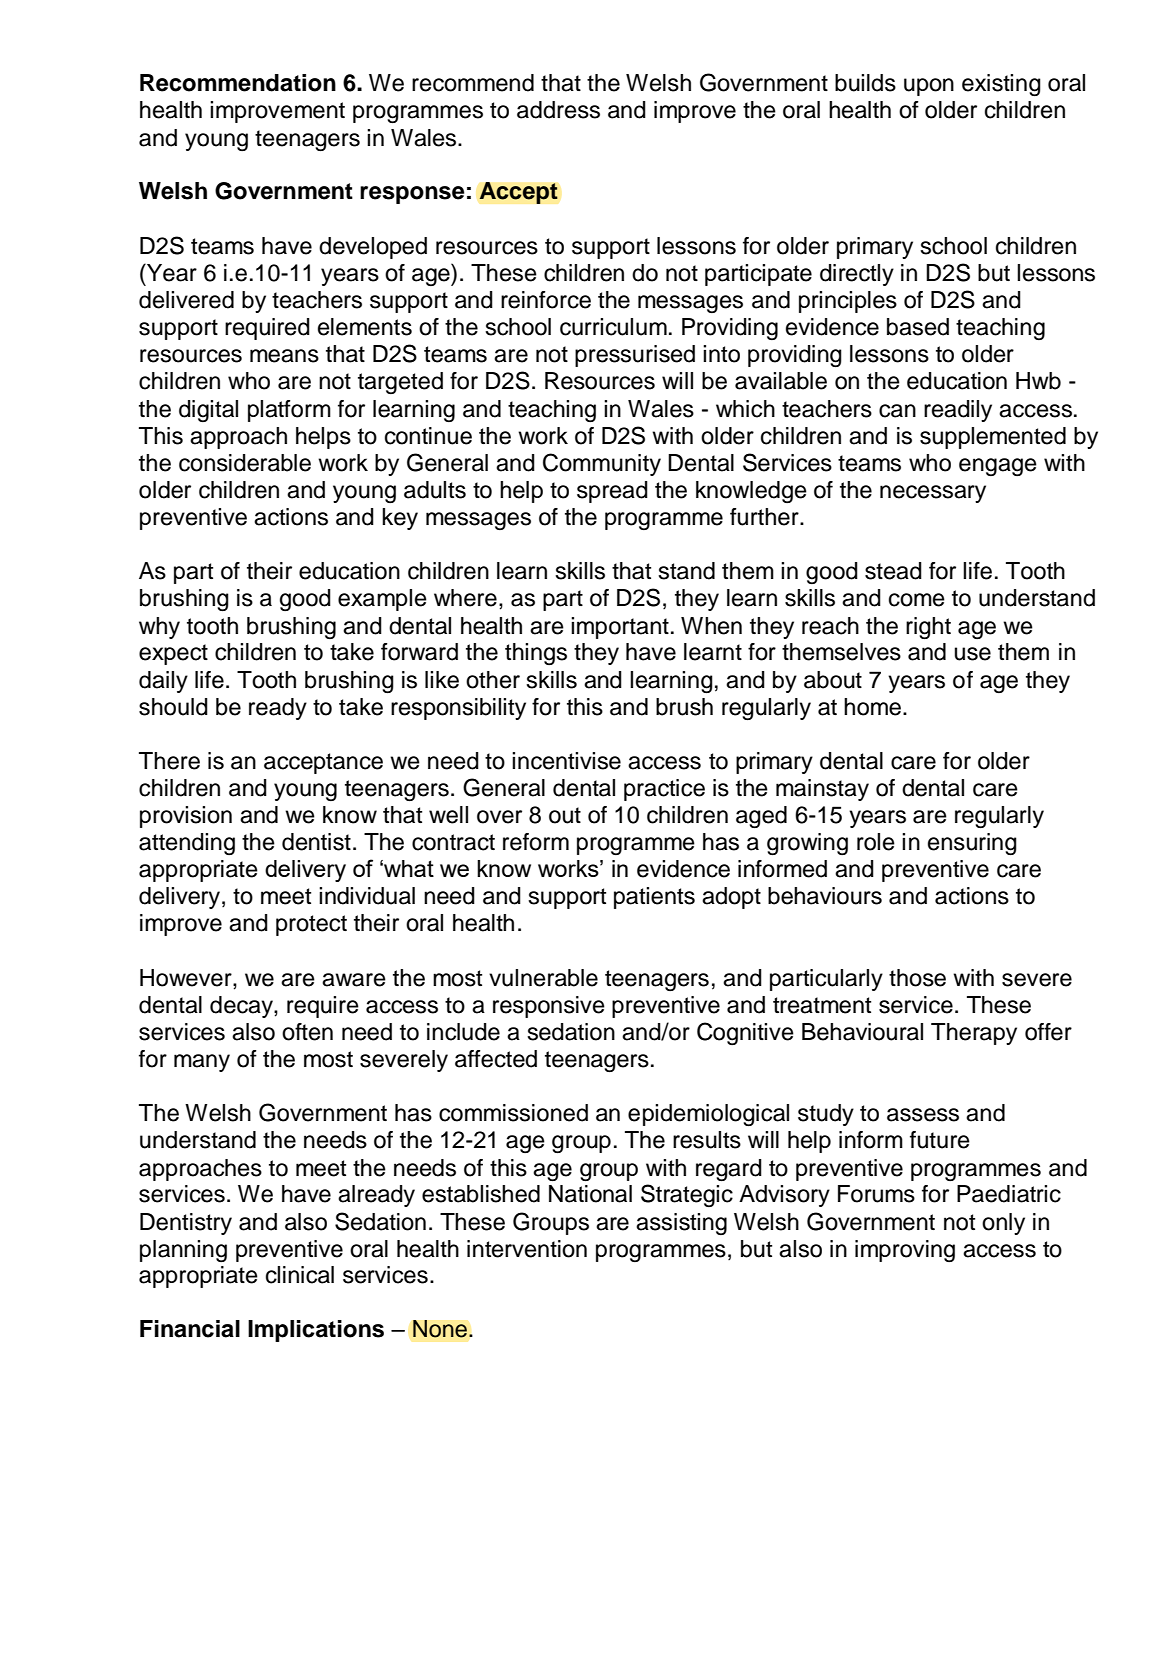 The image size is (1168, 1653). What do you see at coordinates (173, 707) in the page?
I see `should` at bounding box center [173, 707].
